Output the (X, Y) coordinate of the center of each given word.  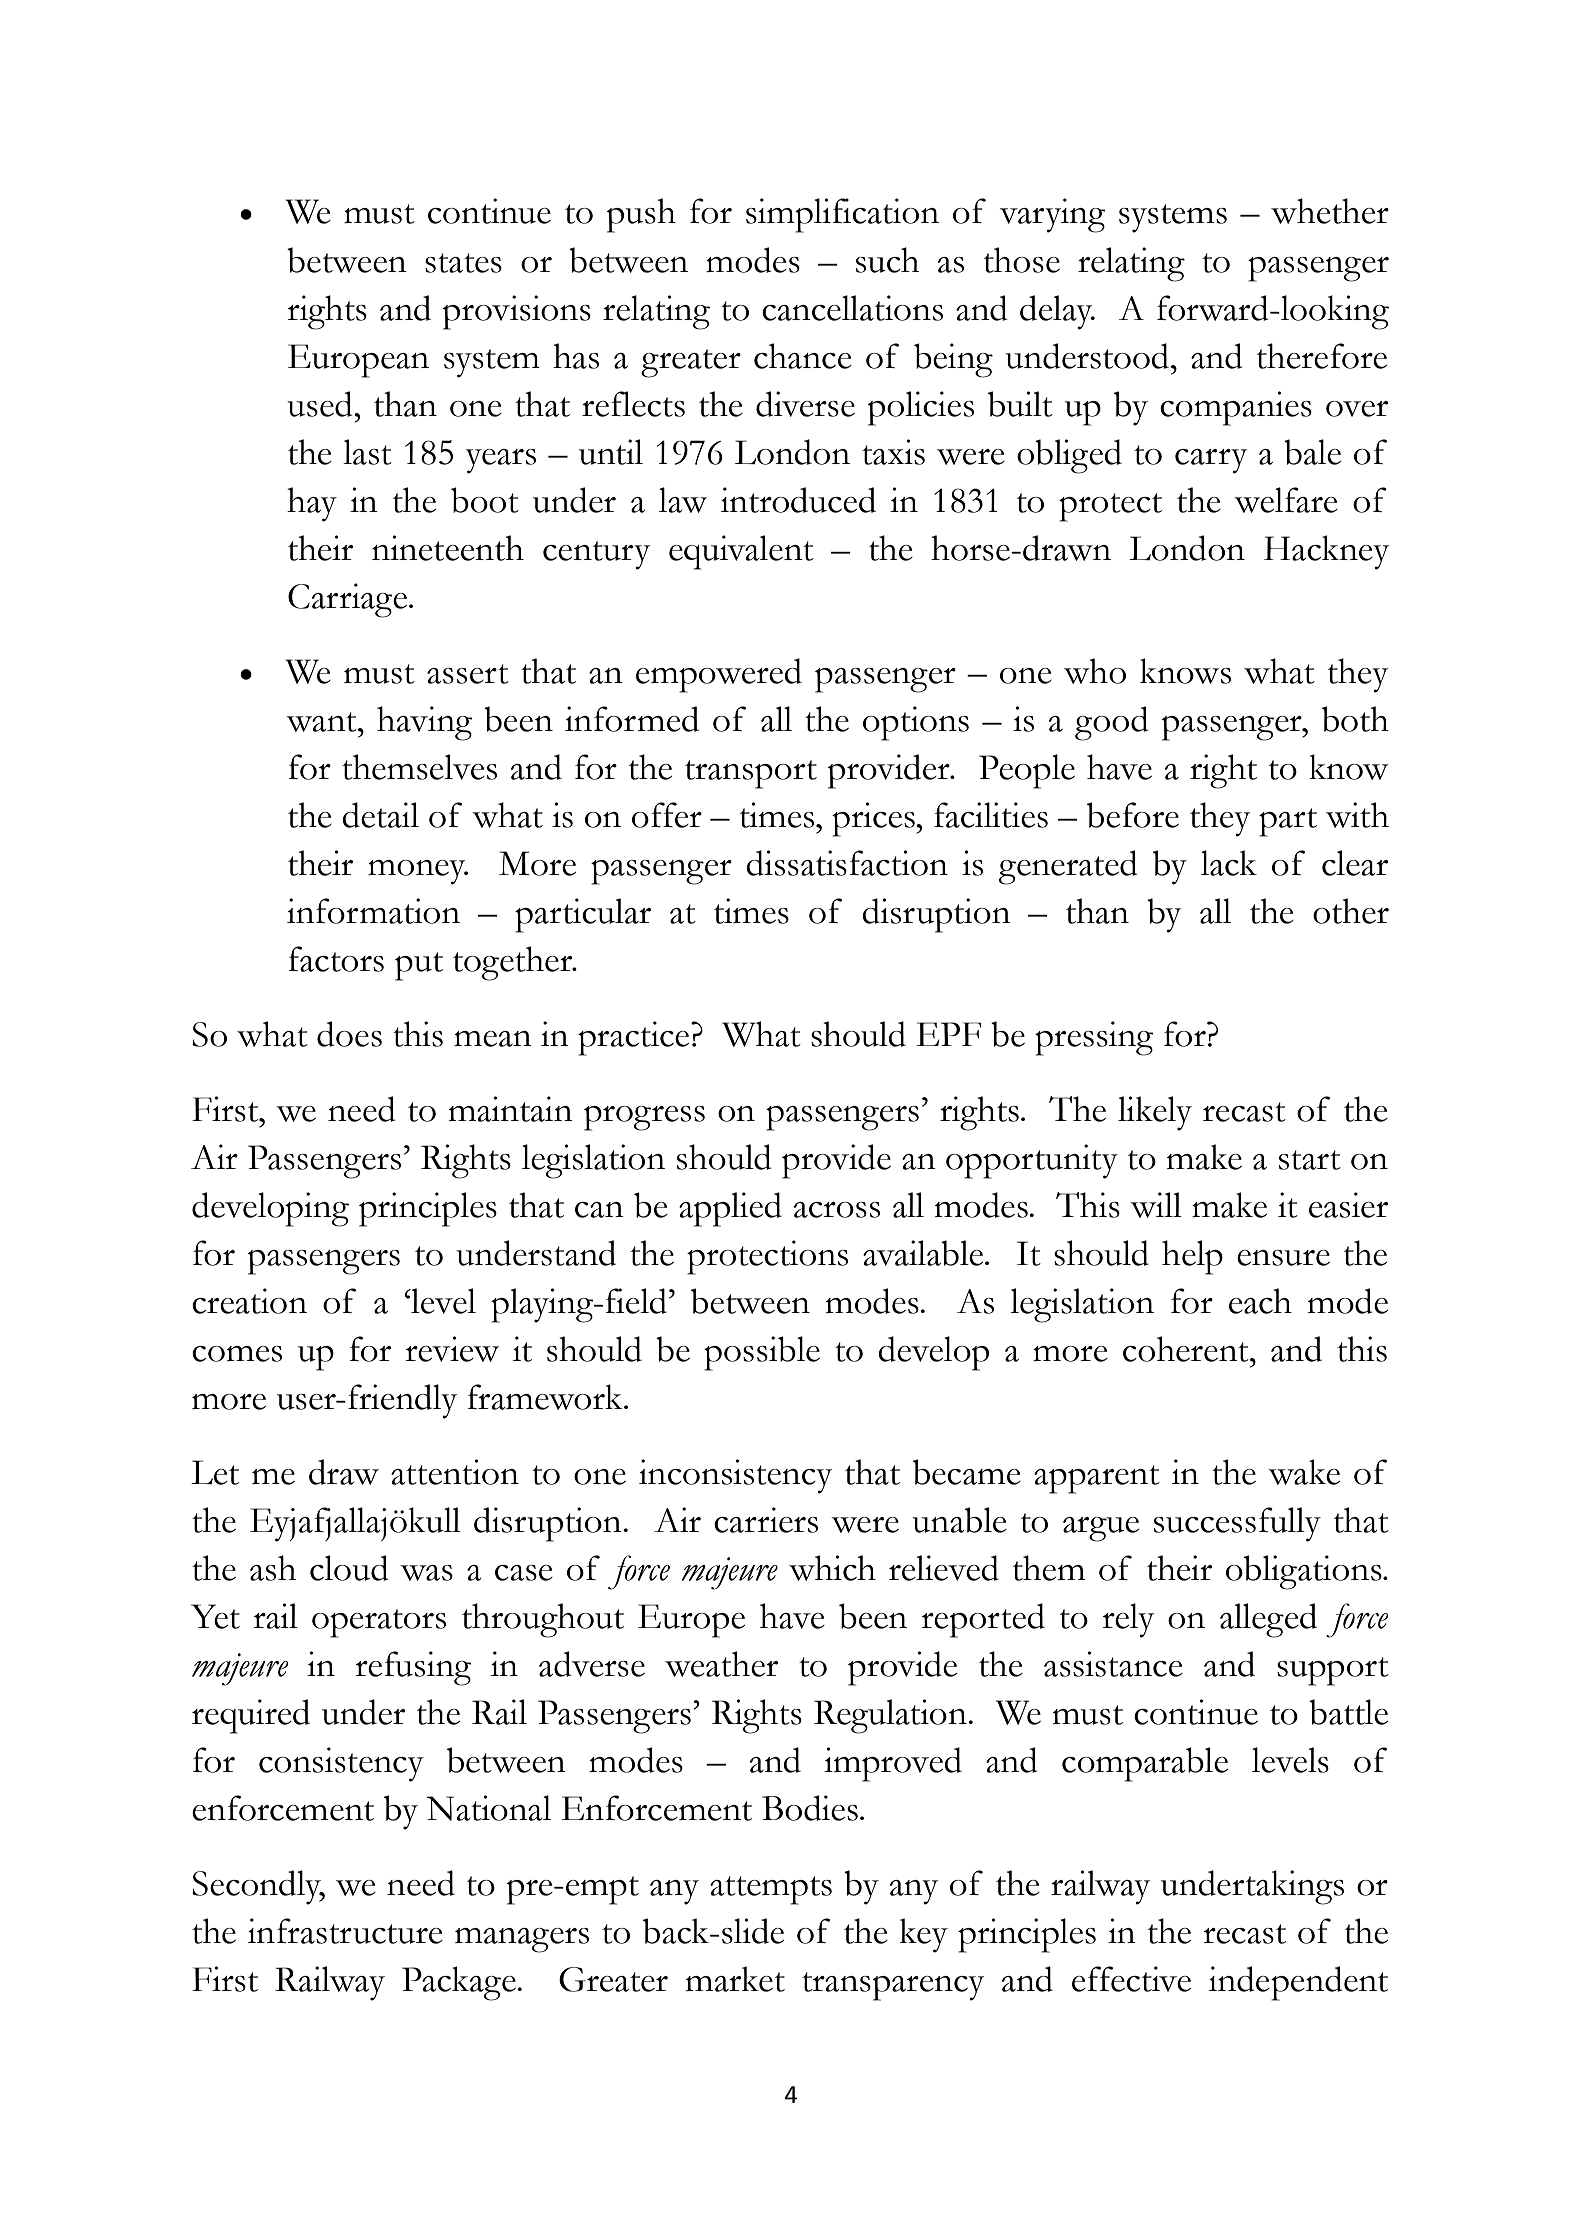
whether (1330, 211)
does (349, 1034)
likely (1155, 1113)
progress (644, 1118)
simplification (842, 215)
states (463, 263)
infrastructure (345, 1931)
